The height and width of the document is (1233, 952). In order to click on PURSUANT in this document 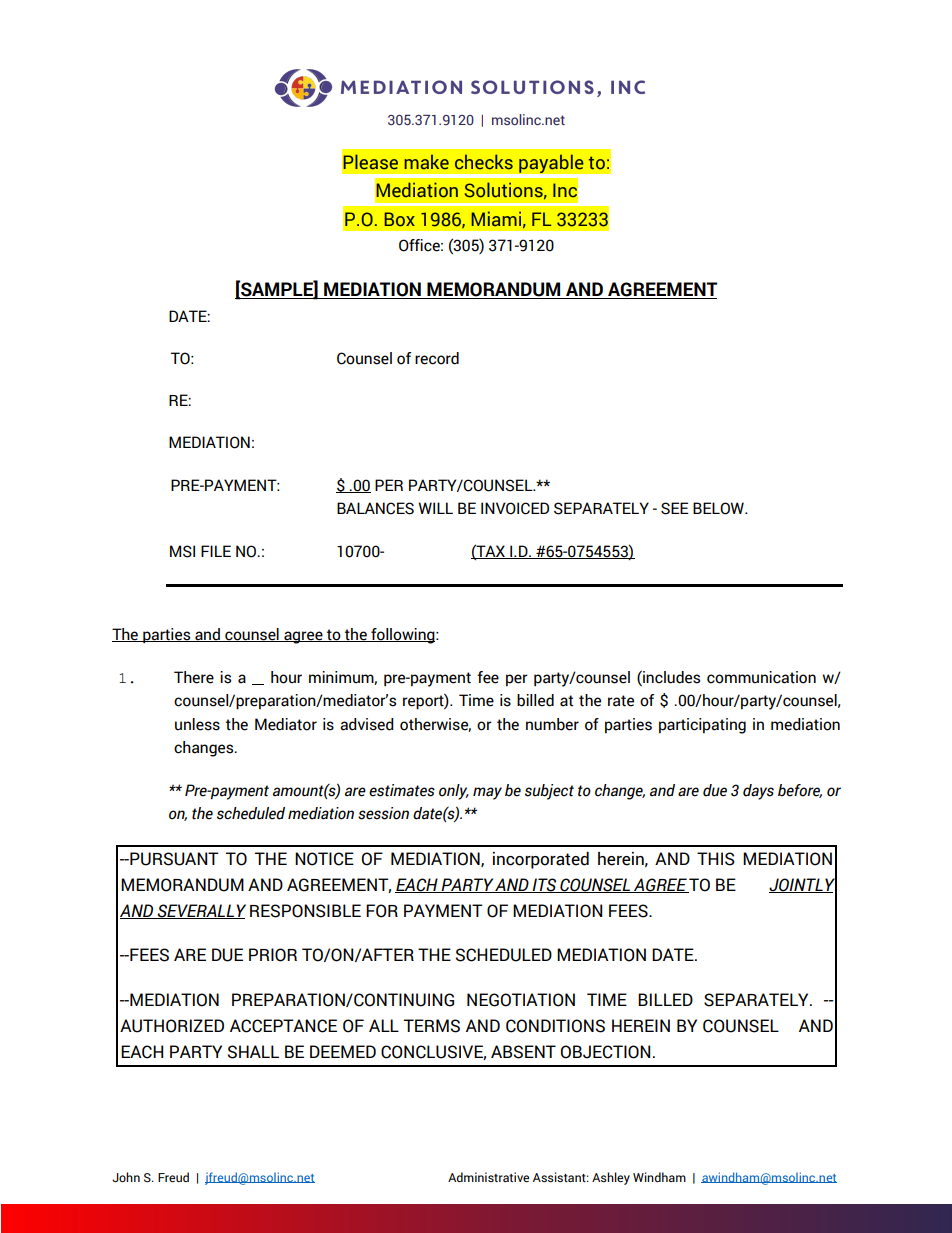, I will do `click(173, 859)`.
